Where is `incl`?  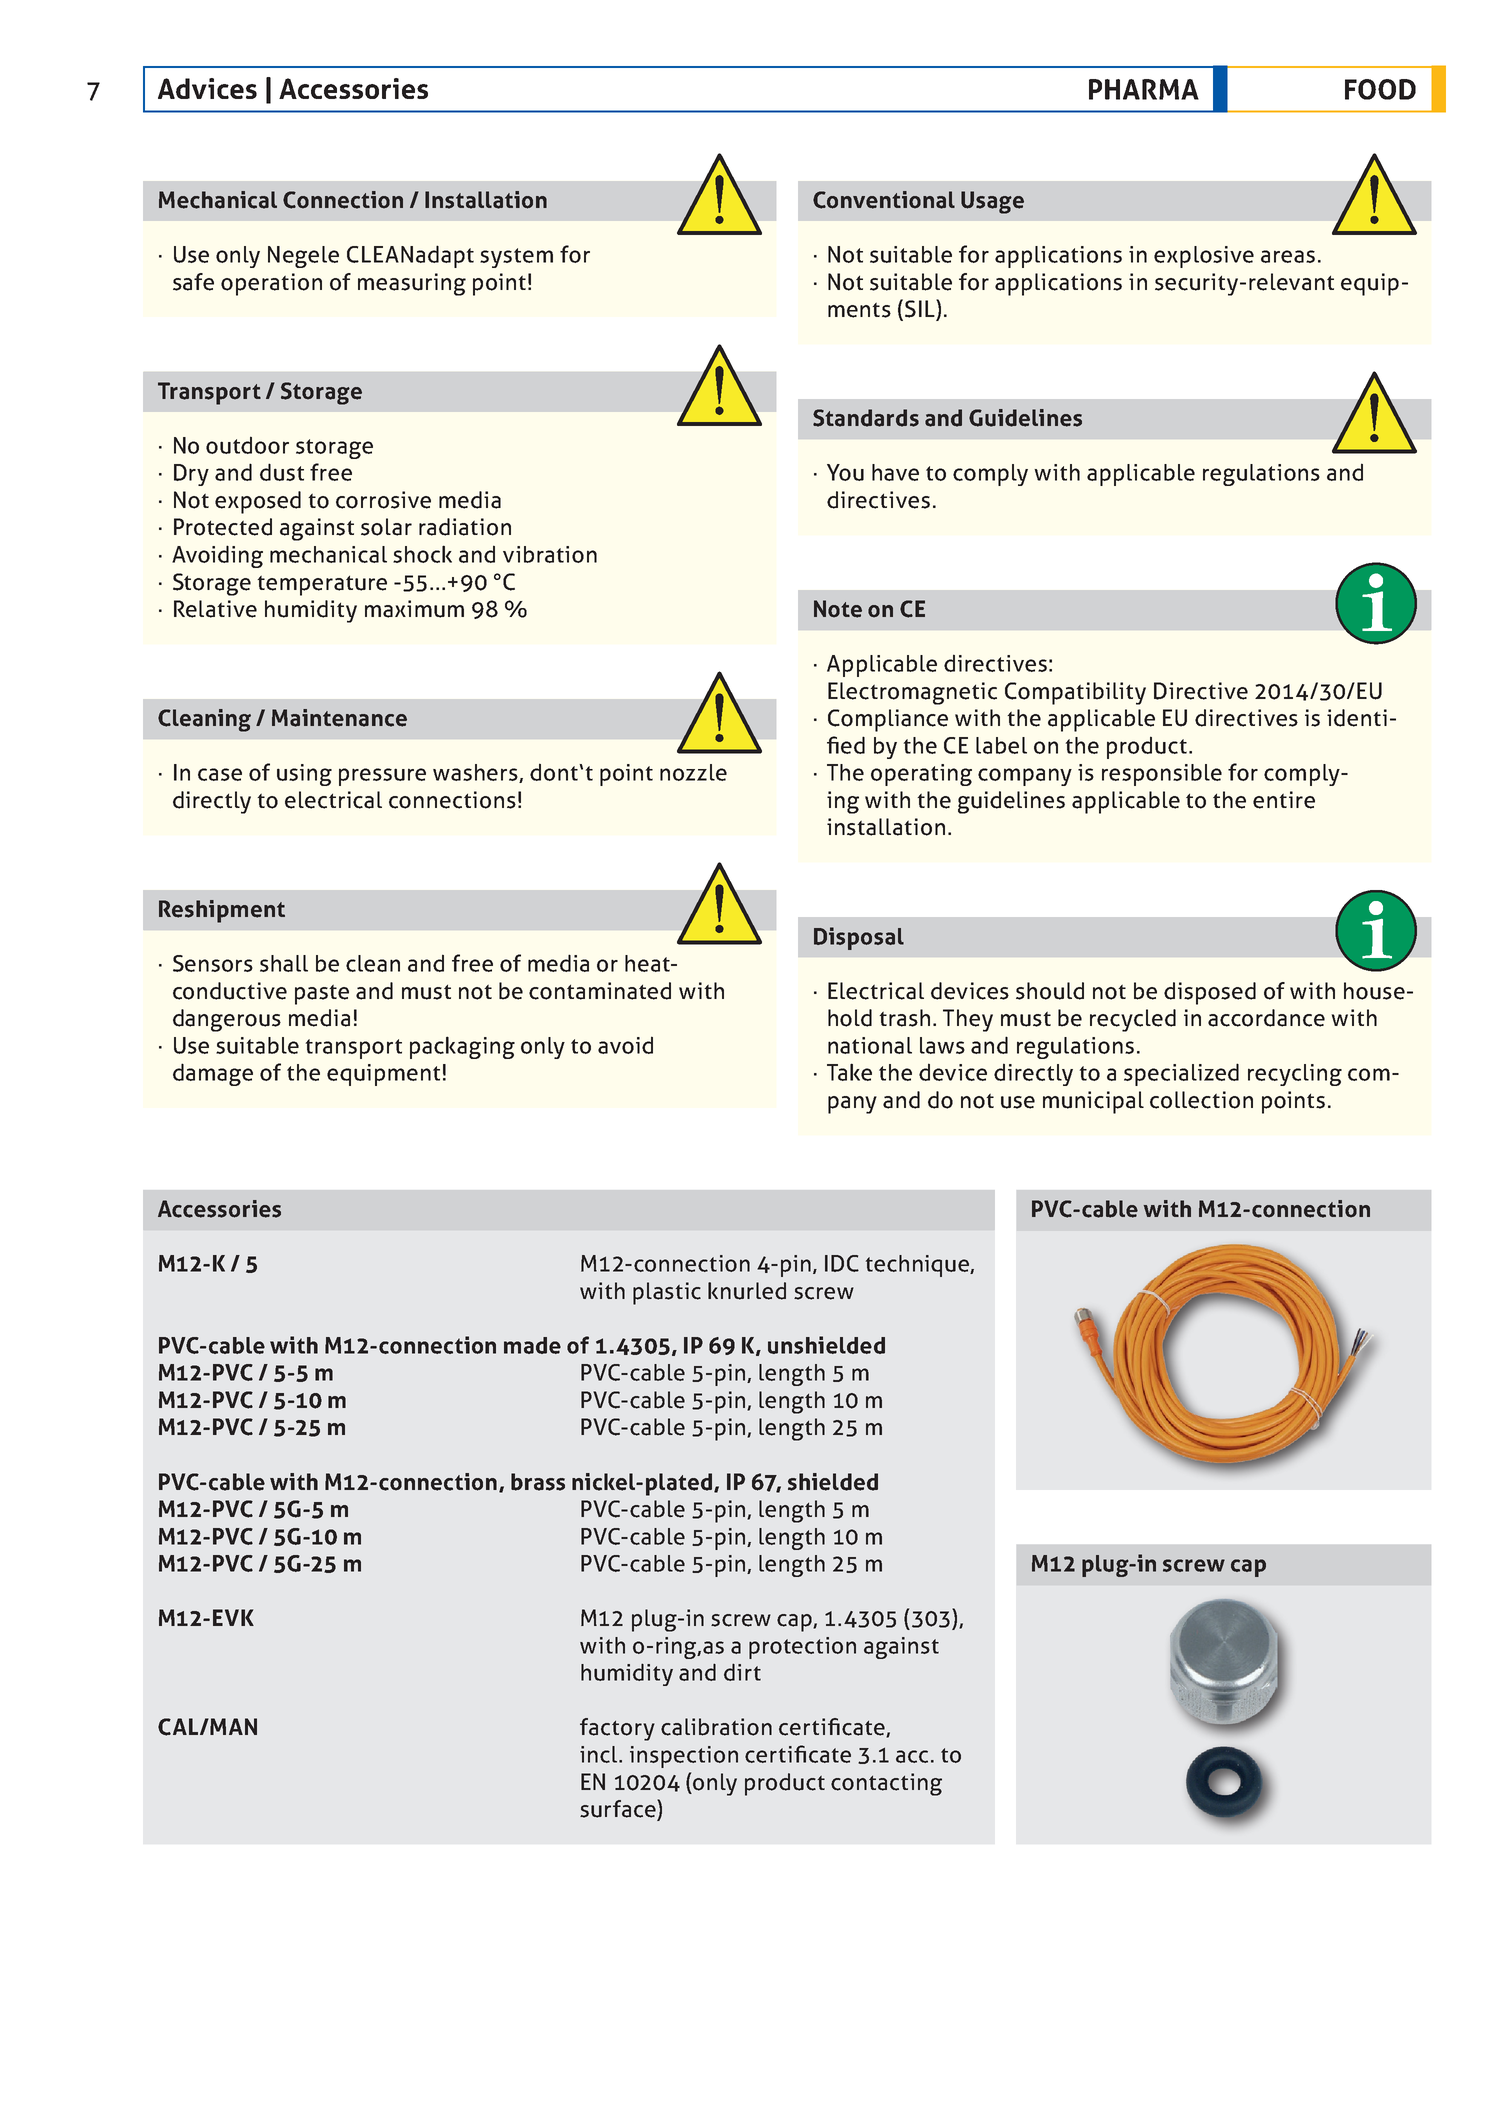
incl is located at coordinates (600, 1754).
